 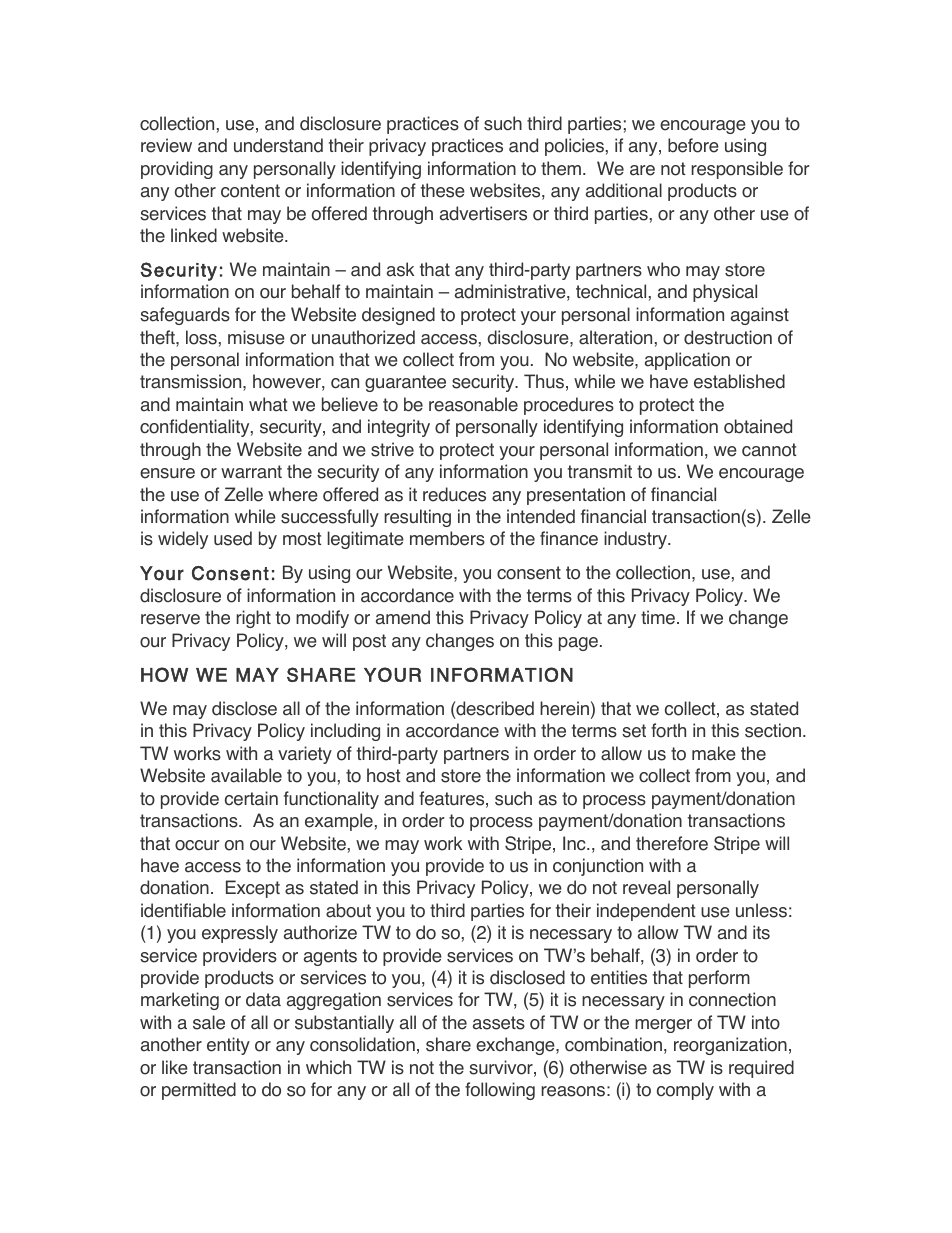 I want to click on content, so click(x=250, y=191).
